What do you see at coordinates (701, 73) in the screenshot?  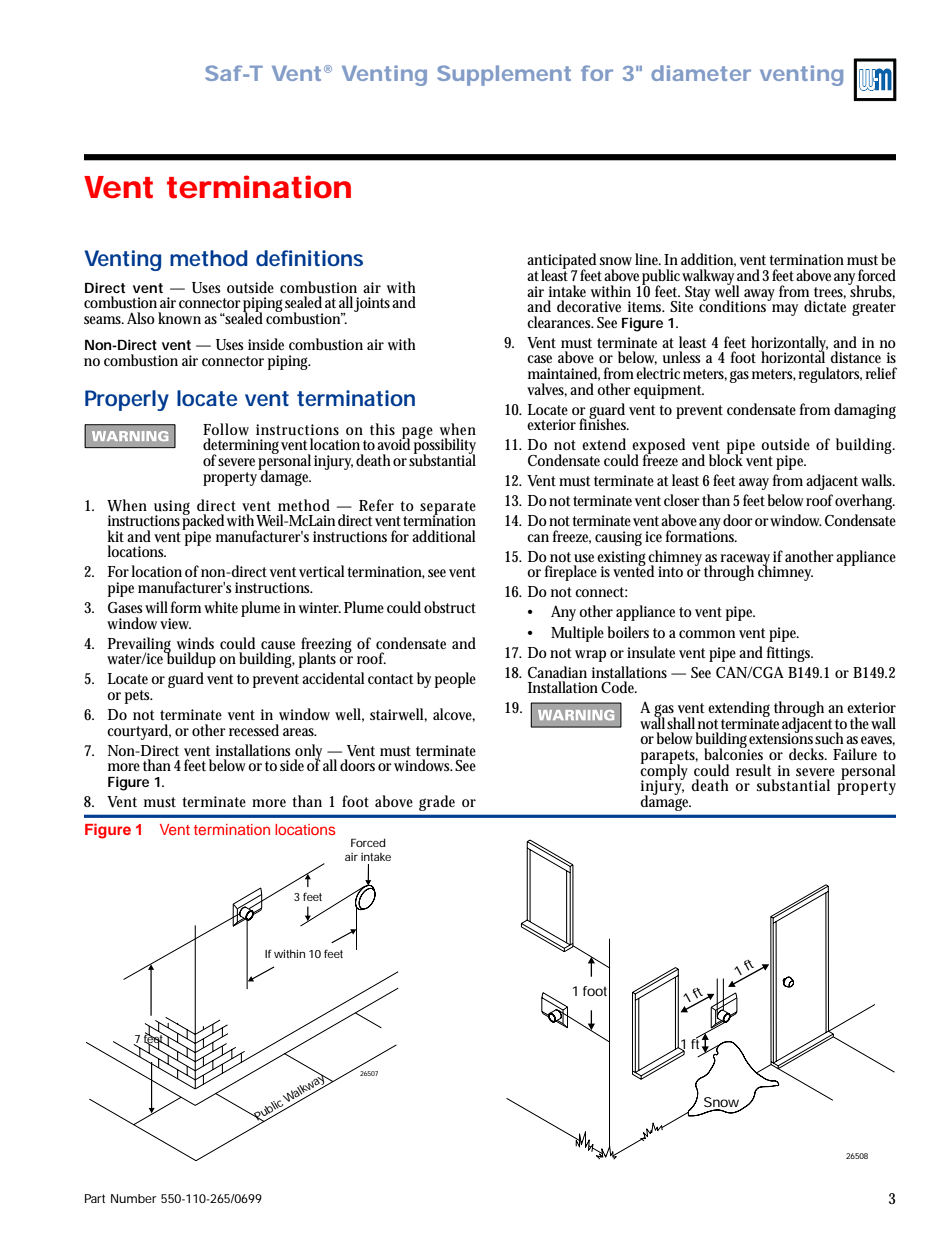 I see `diameter` at bounding box center [701, 73].
